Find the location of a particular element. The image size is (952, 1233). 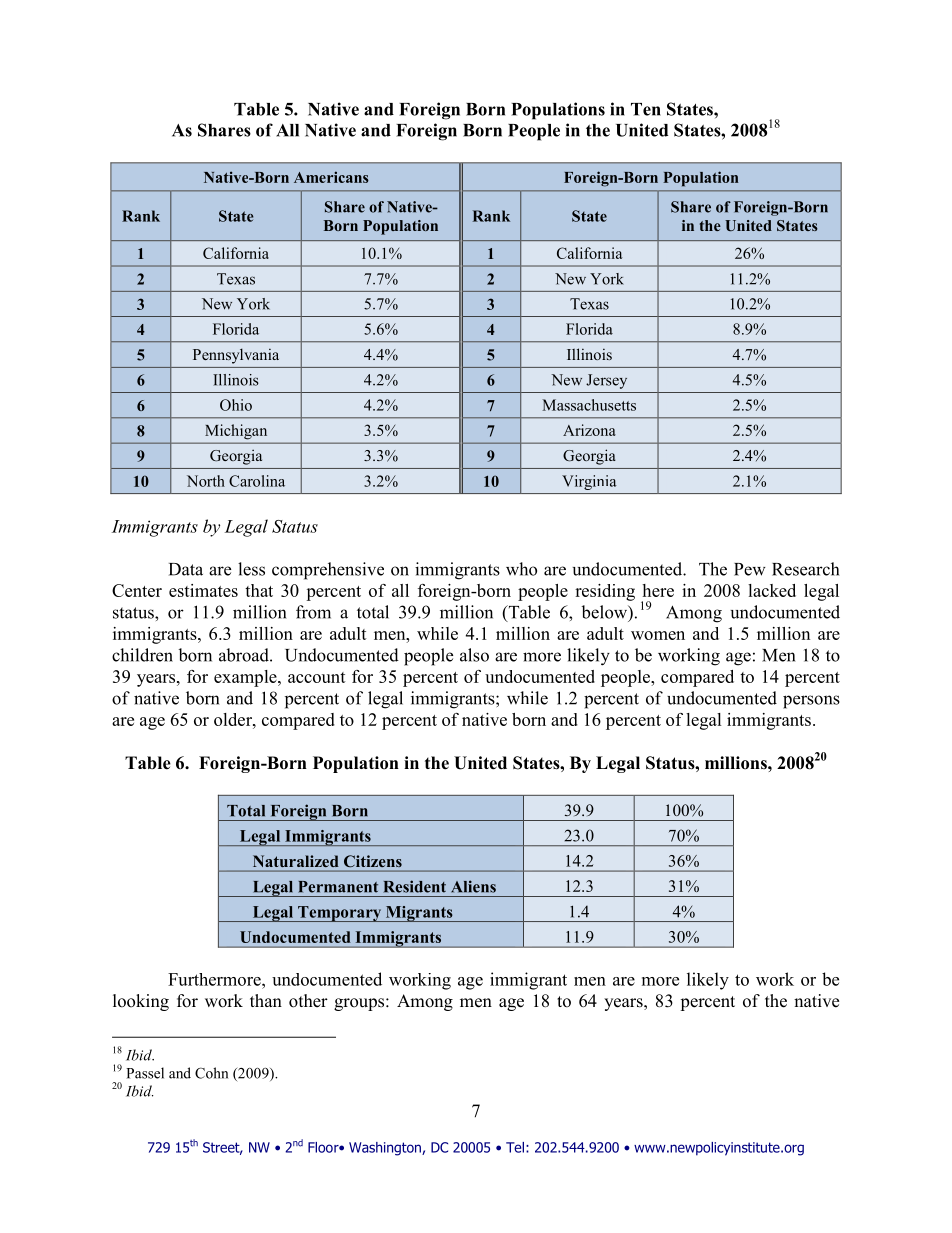

estimates is located at coordinates (203, 590).
